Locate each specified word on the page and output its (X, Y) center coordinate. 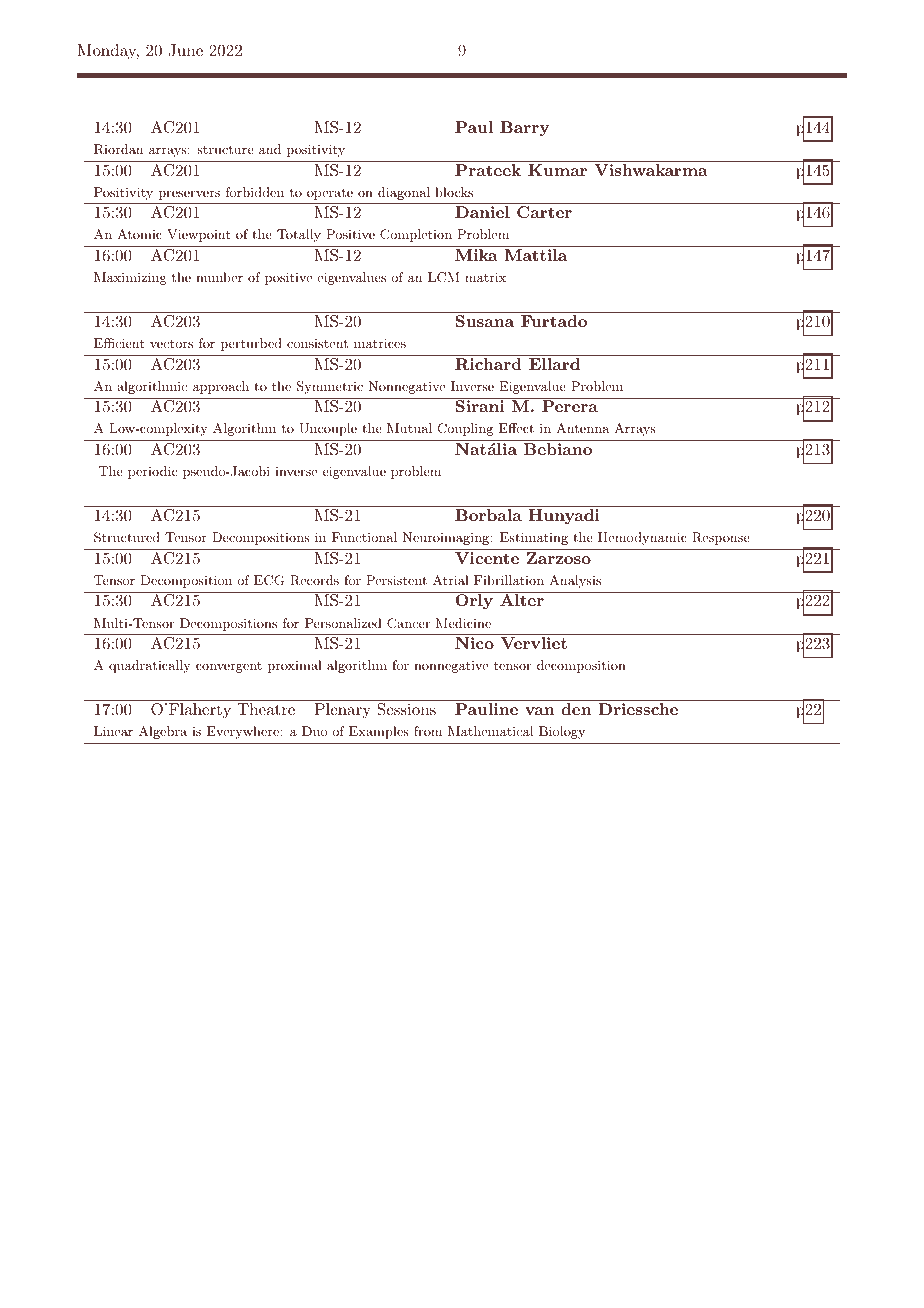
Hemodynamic (642, 538)
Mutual (409, 428)
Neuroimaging (447, 538)
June (185, 50)
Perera (570, 406)
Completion (416, 235)
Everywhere (244, 732)
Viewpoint (198, 235)
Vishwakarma (651, 170)
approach (221, 387)
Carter (544, 212)
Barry (524, 129)
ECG (269, 580)
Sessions (406, 709)
